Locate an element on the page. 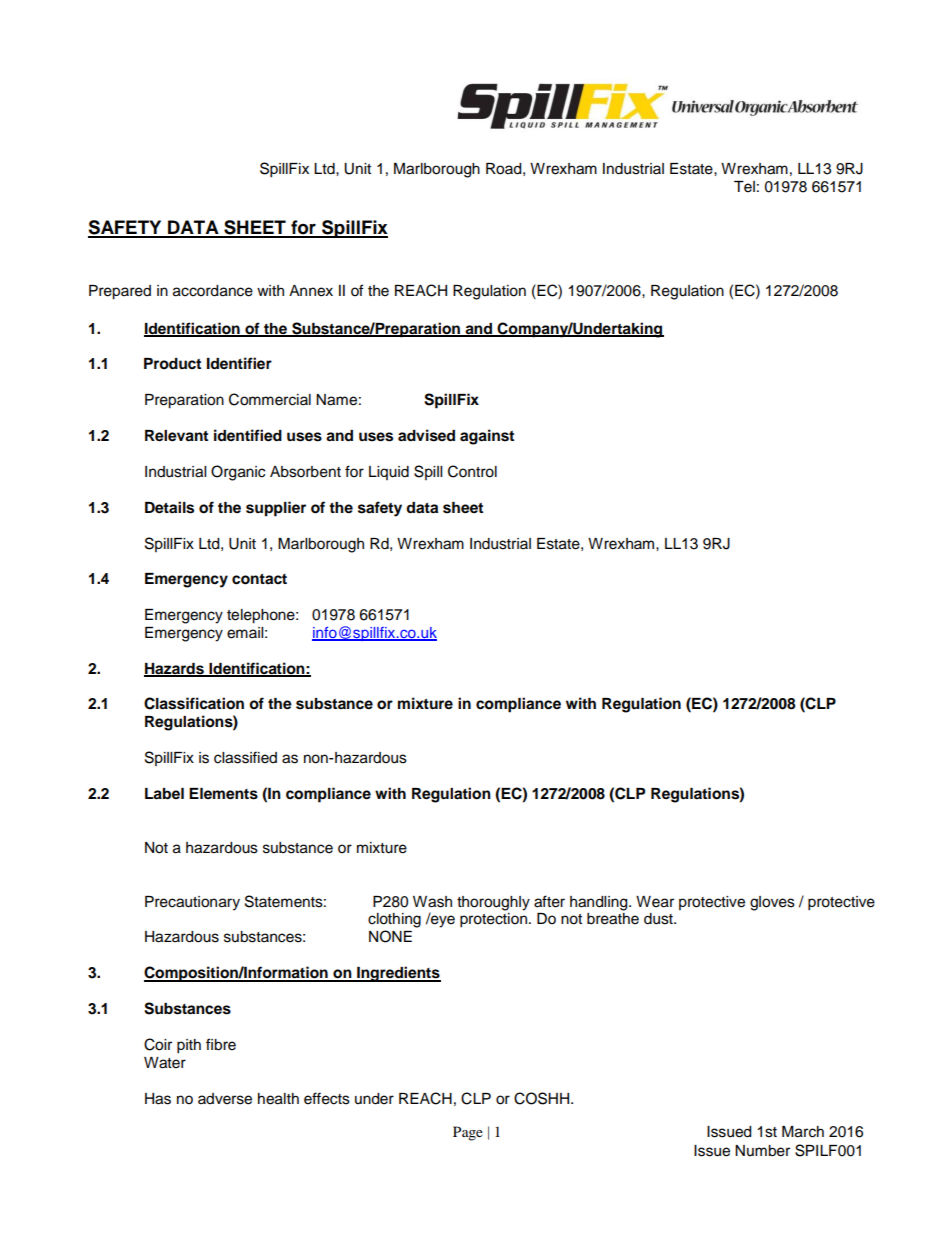  against is located at coordinates (487, 437).
